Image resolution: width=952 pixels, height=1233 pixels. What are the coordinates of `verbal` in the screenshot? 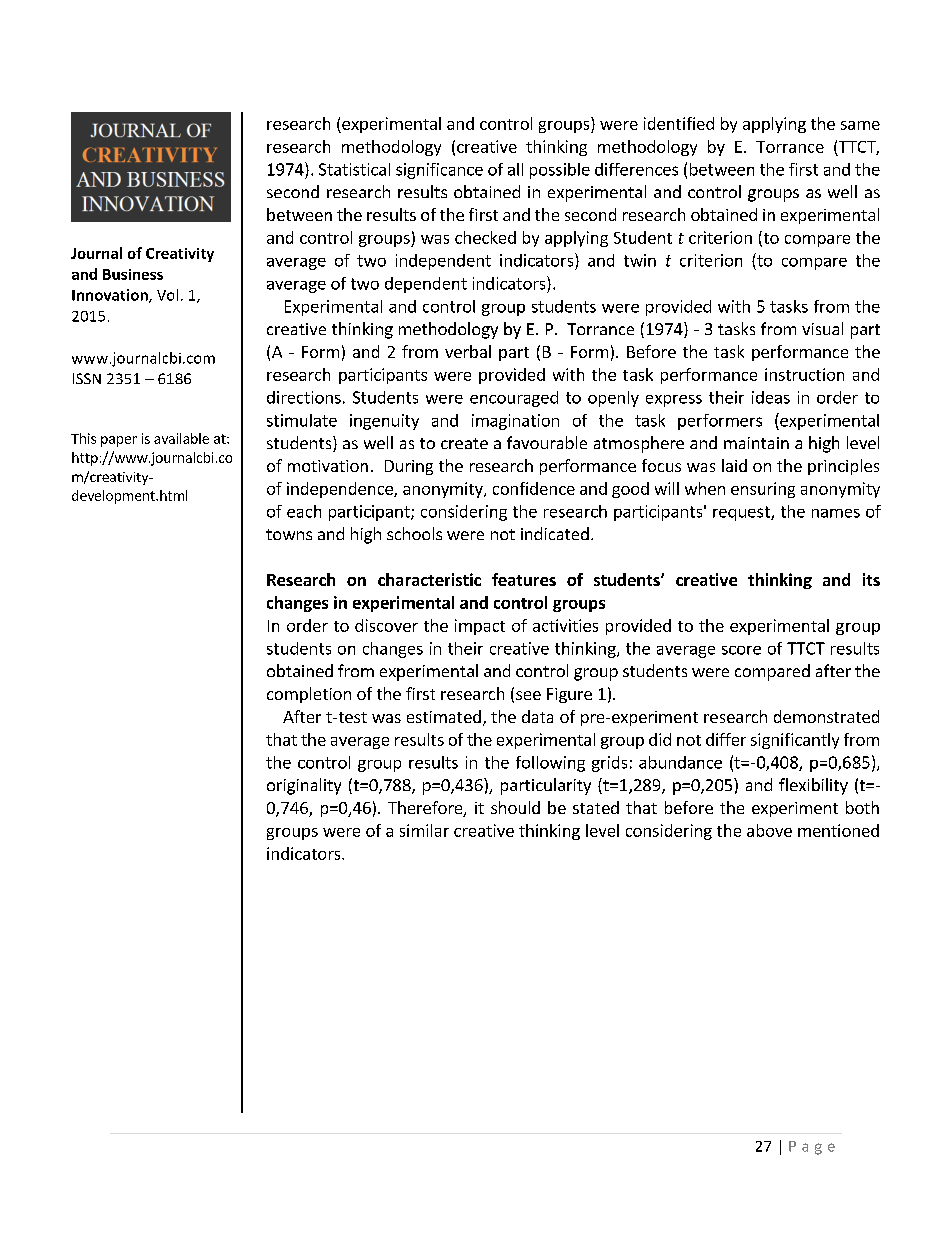 It's located at (468, 351).
